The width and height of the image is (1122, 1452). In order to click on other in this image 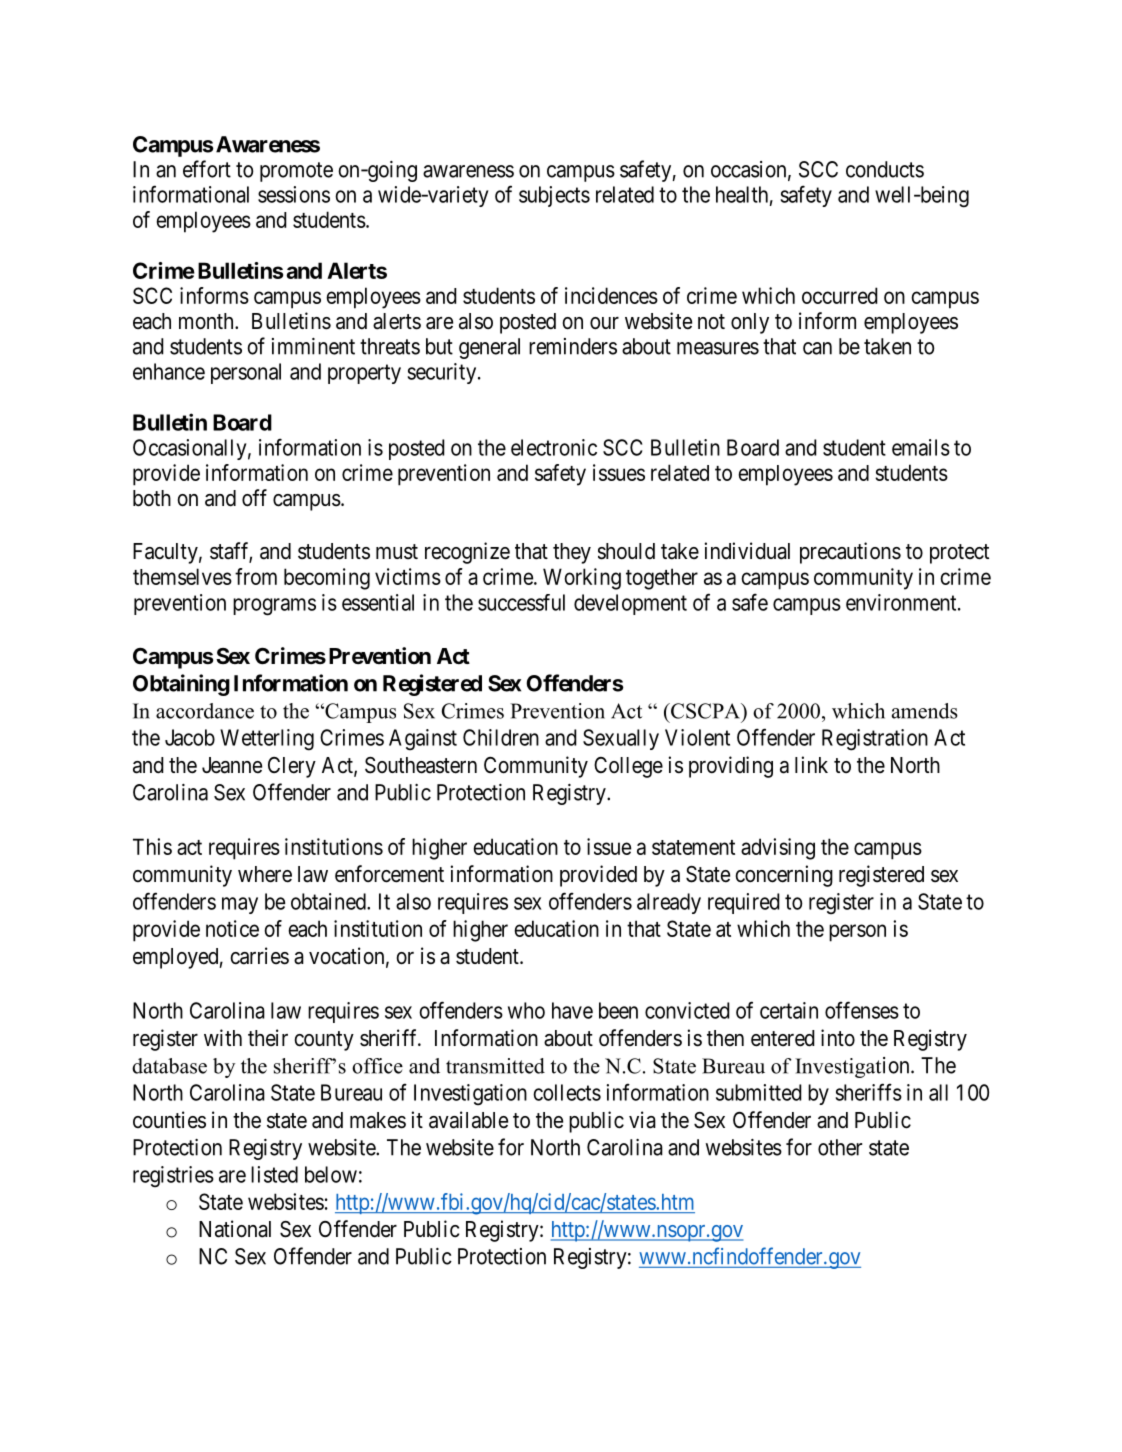, I will do `click(840, 1147)`.
